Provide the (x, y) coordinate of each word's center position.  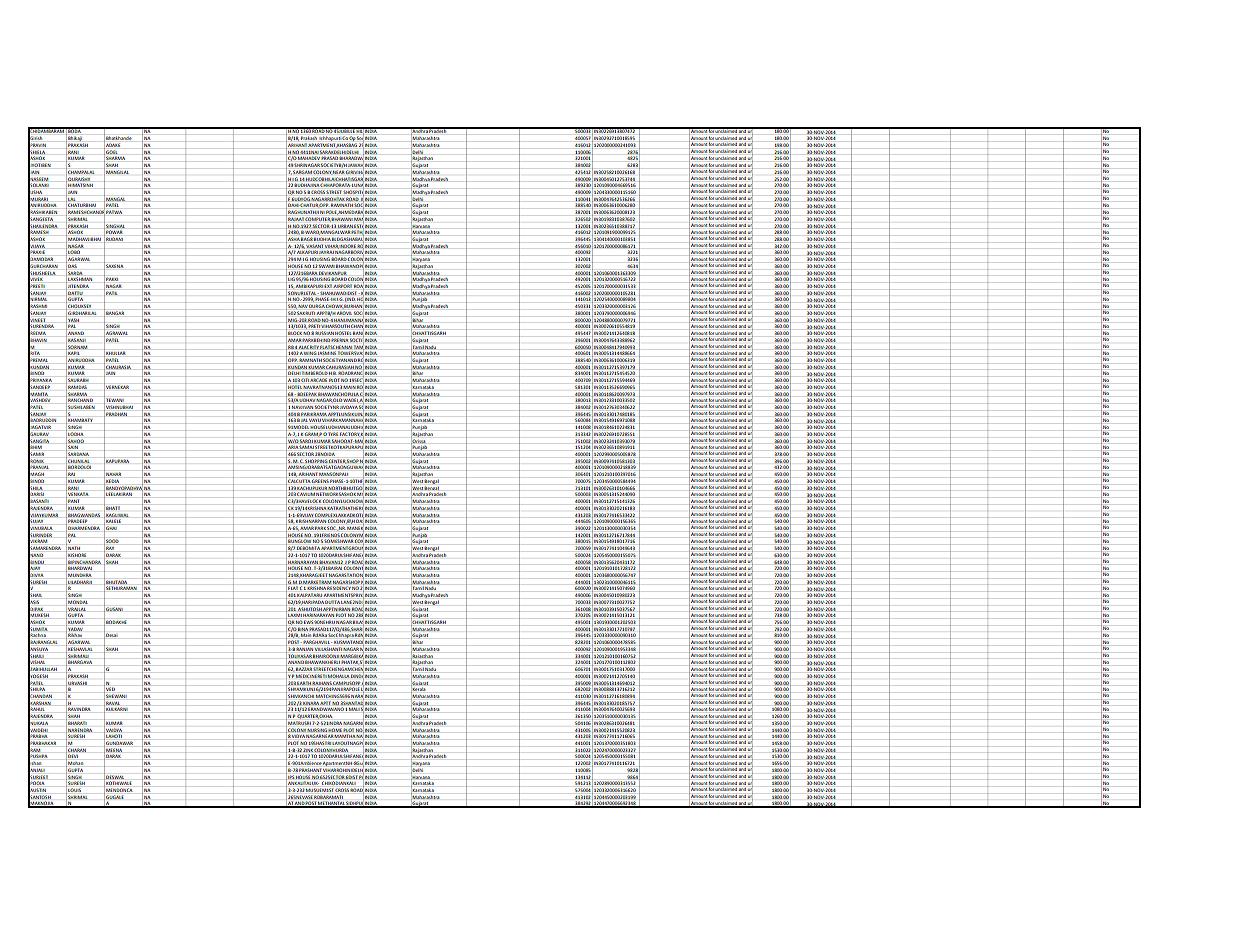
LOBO (74, 252)
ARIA (293, 447)
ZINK (308, 750)
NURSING (317, 730)
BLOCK (295, 333)
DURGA (317, 306)
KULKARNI (116, 710)
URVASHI (76, 683)
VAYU (316, 420)
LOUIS (74, 790)
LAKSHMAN (80, 279)
